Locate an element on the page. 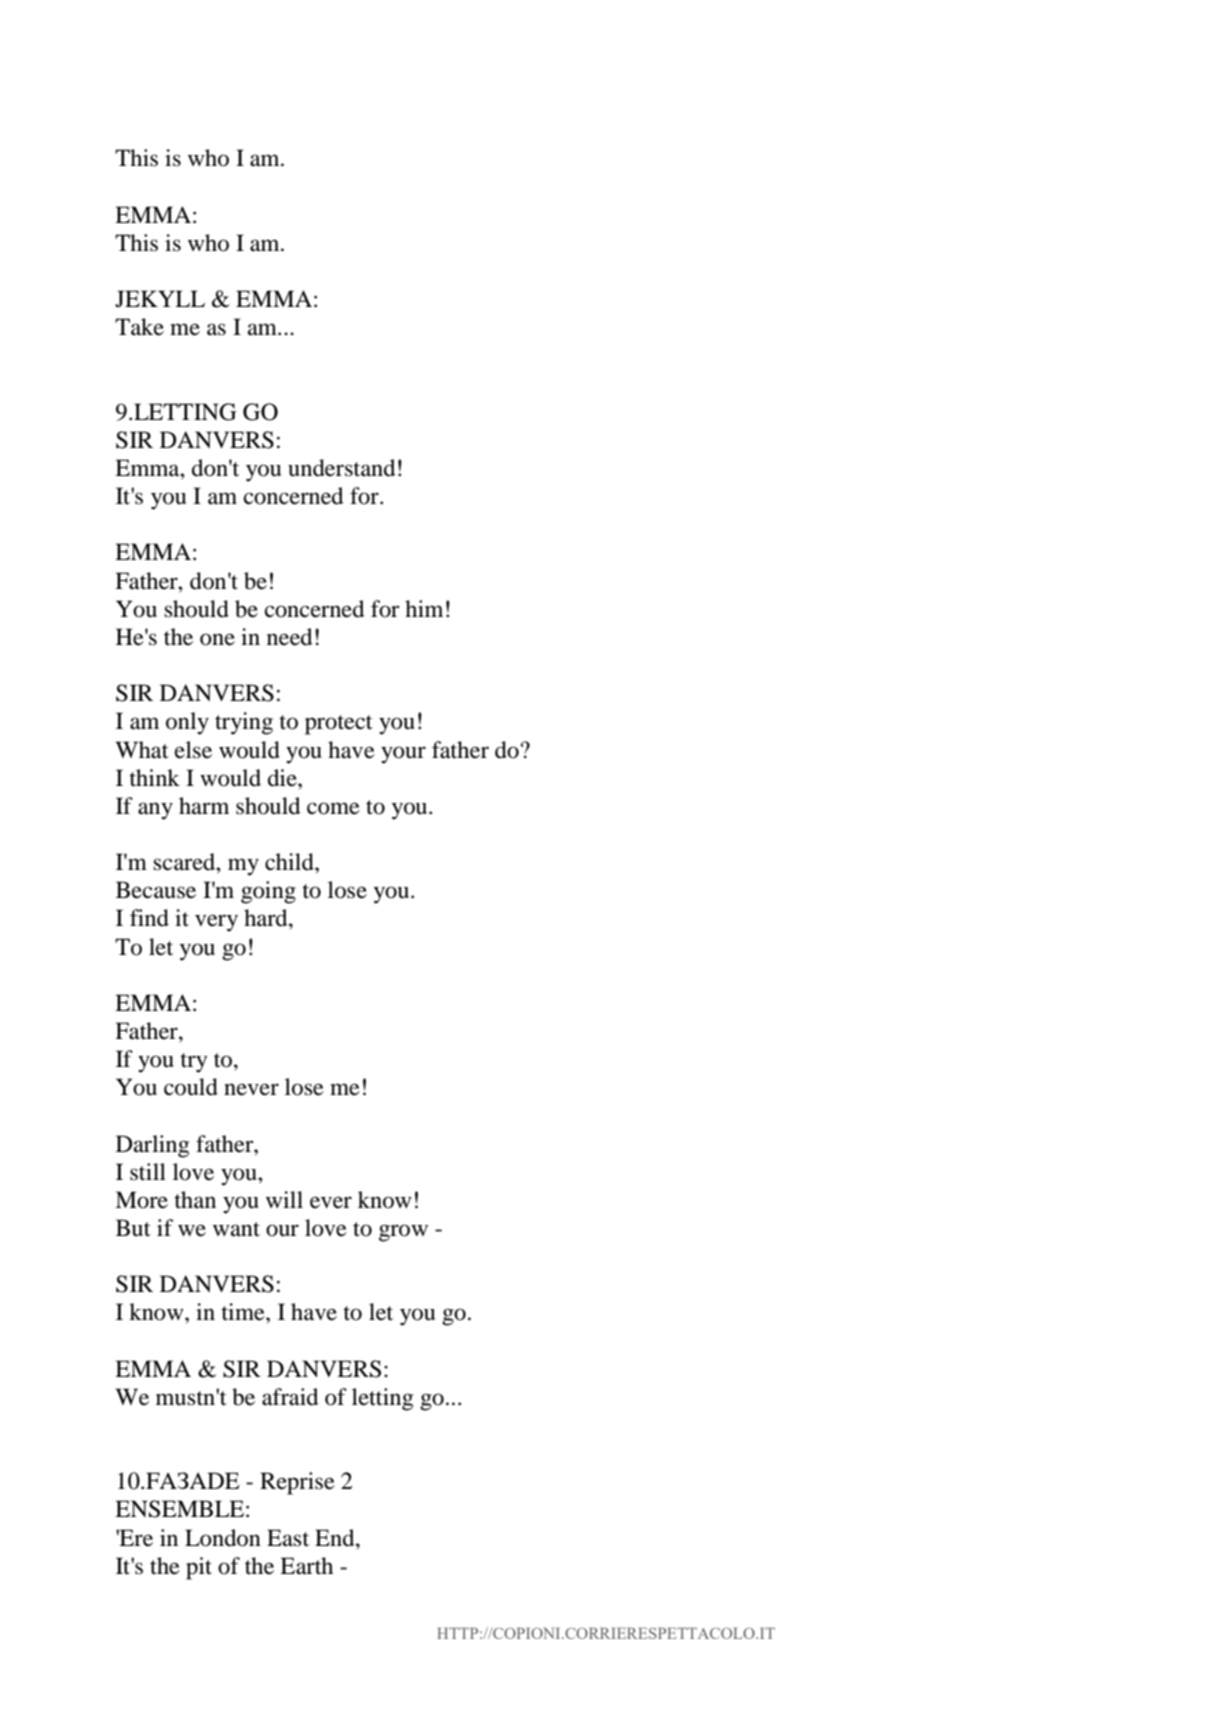 This image has height=1717, width=1214. East is located at coordinates (288, 1538).
